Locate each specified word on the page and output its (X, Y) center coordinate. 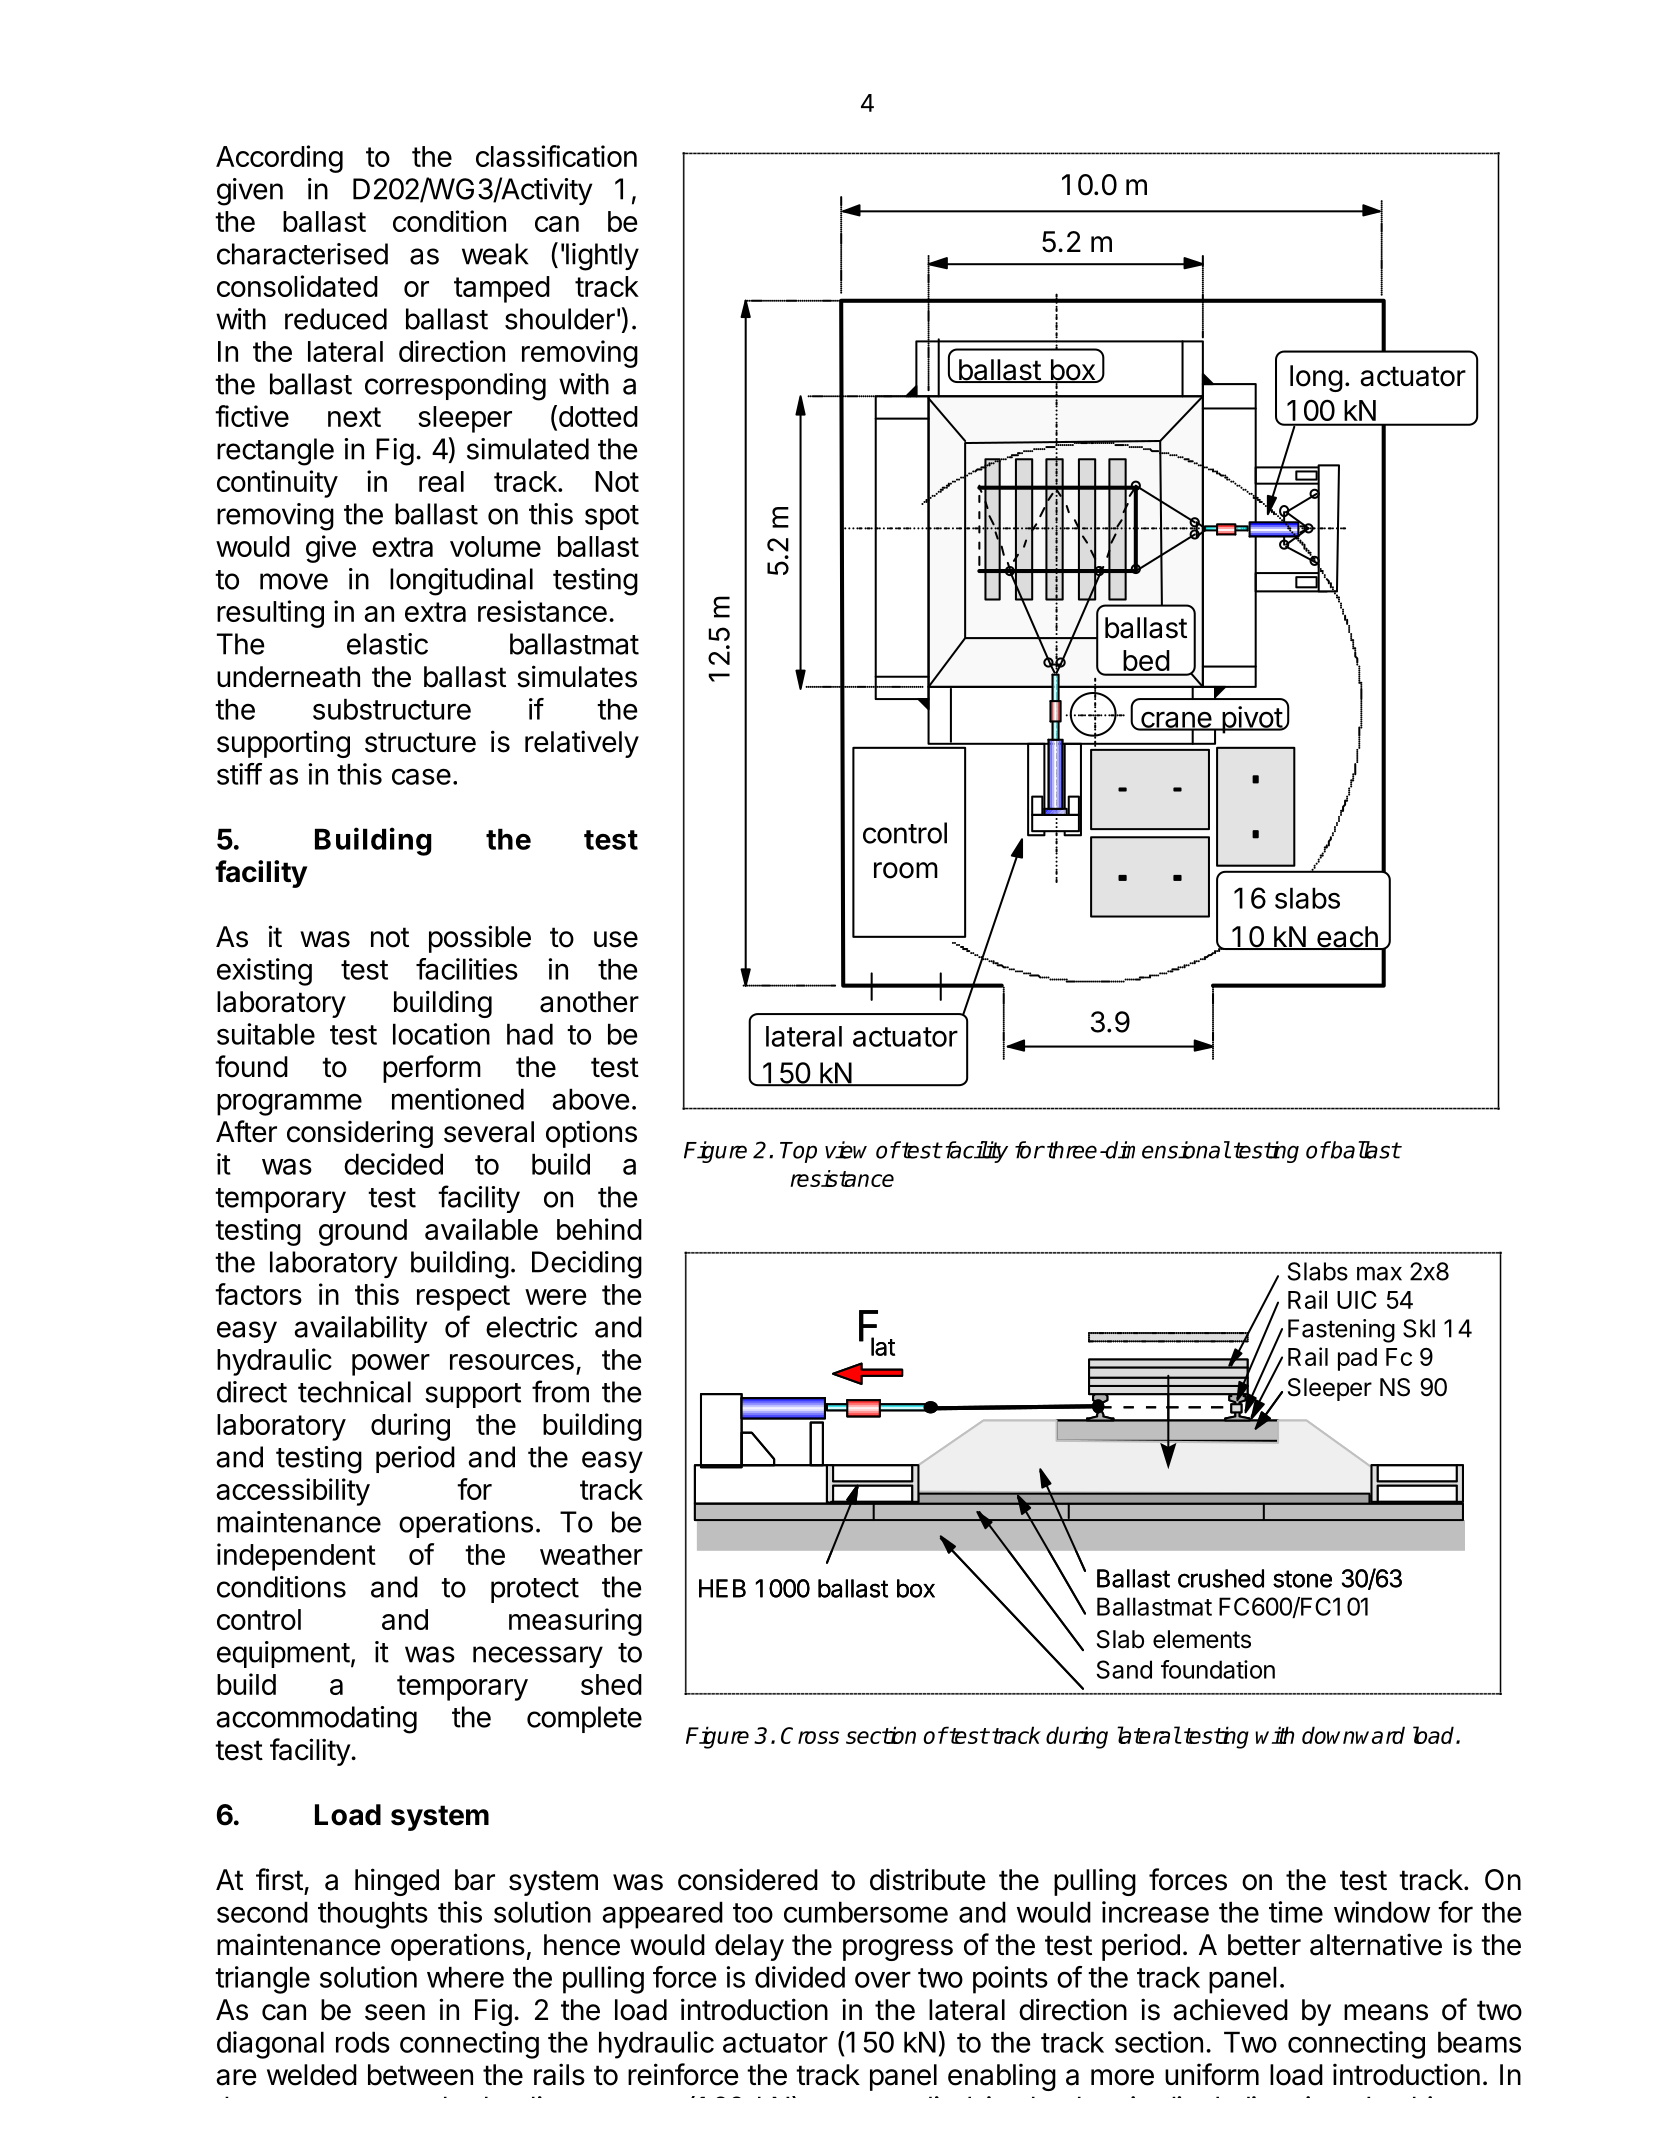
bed (1146, 660)
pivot (1252, 720)
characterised (302, 254)
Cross (810, 1735)
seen (395, 2012)
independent (296, 1557)
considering (360, 1134)
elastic (387, 644)
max (1379, 1273)
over (883, 1979)
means (1386, 2012)
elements (1202, 1639)
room (906, 870)
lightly (602, 257)
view (846, 1150)
